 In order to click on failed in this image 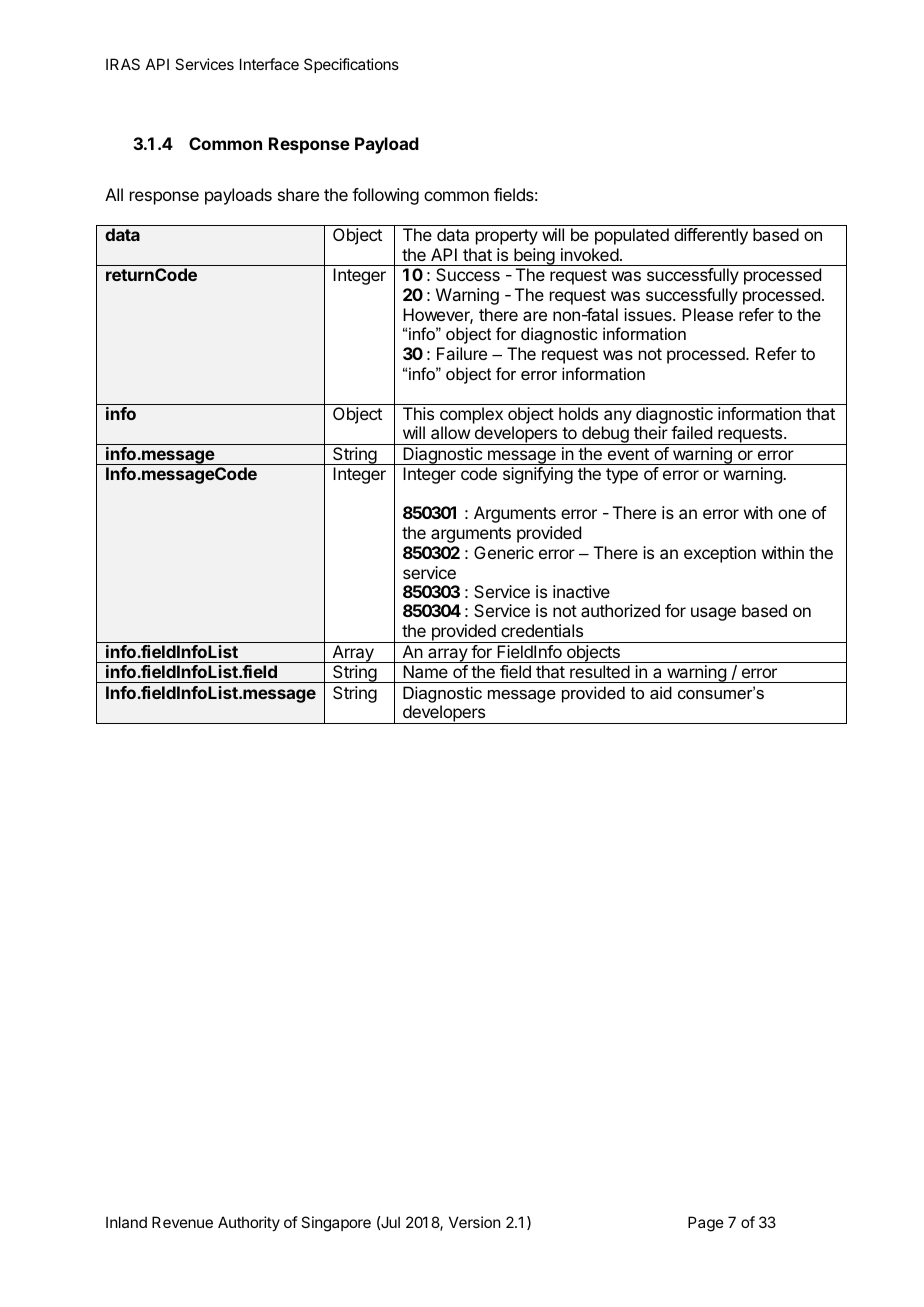, I will do `click(691, 432)`.
